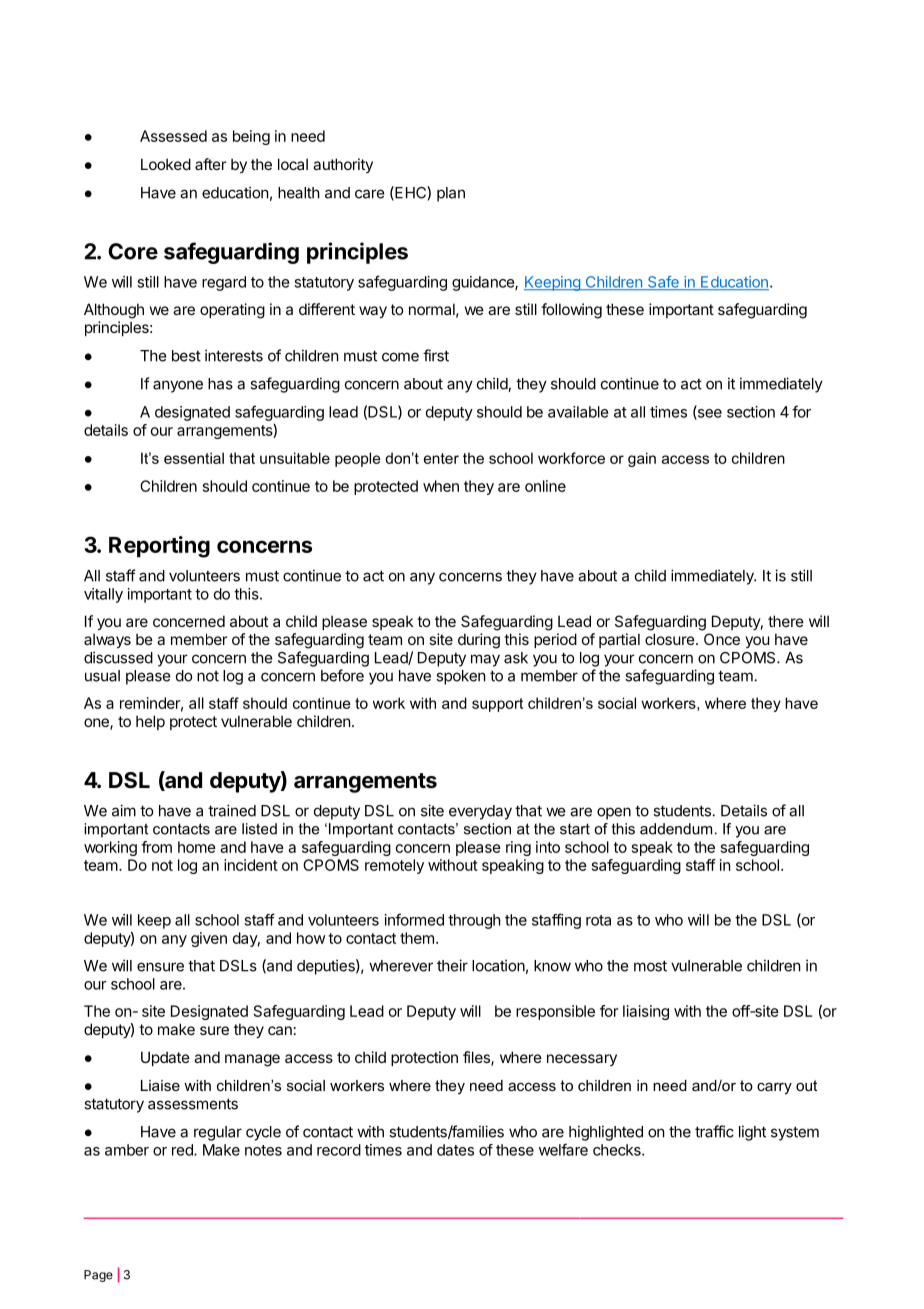 This page has height=1309, width=924. Describe the element at coordinates (166, 164) in the page. I see `Looked` at that location.
